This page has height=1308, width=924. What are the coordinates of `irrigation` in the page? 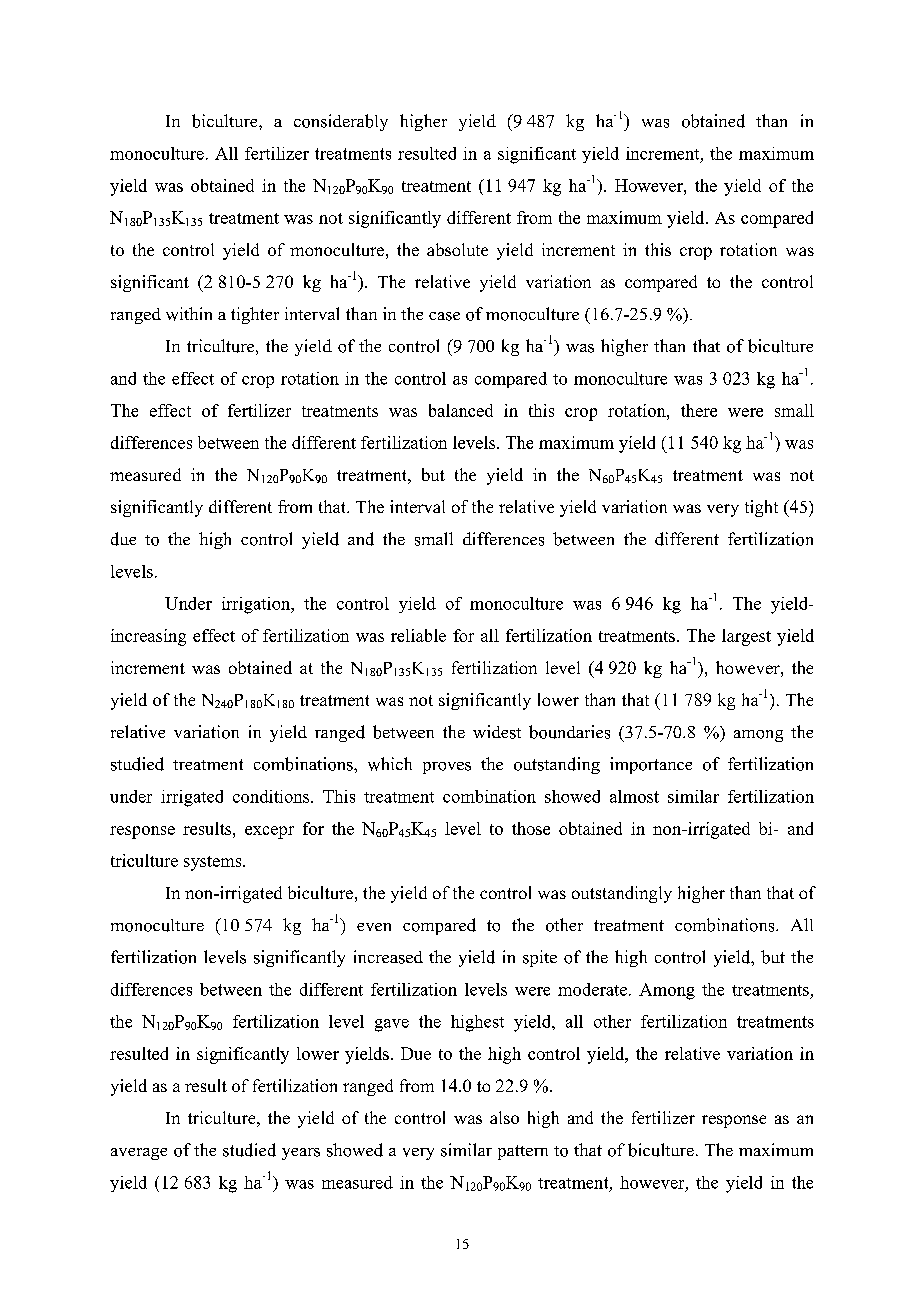 It's located at (257, 605).
